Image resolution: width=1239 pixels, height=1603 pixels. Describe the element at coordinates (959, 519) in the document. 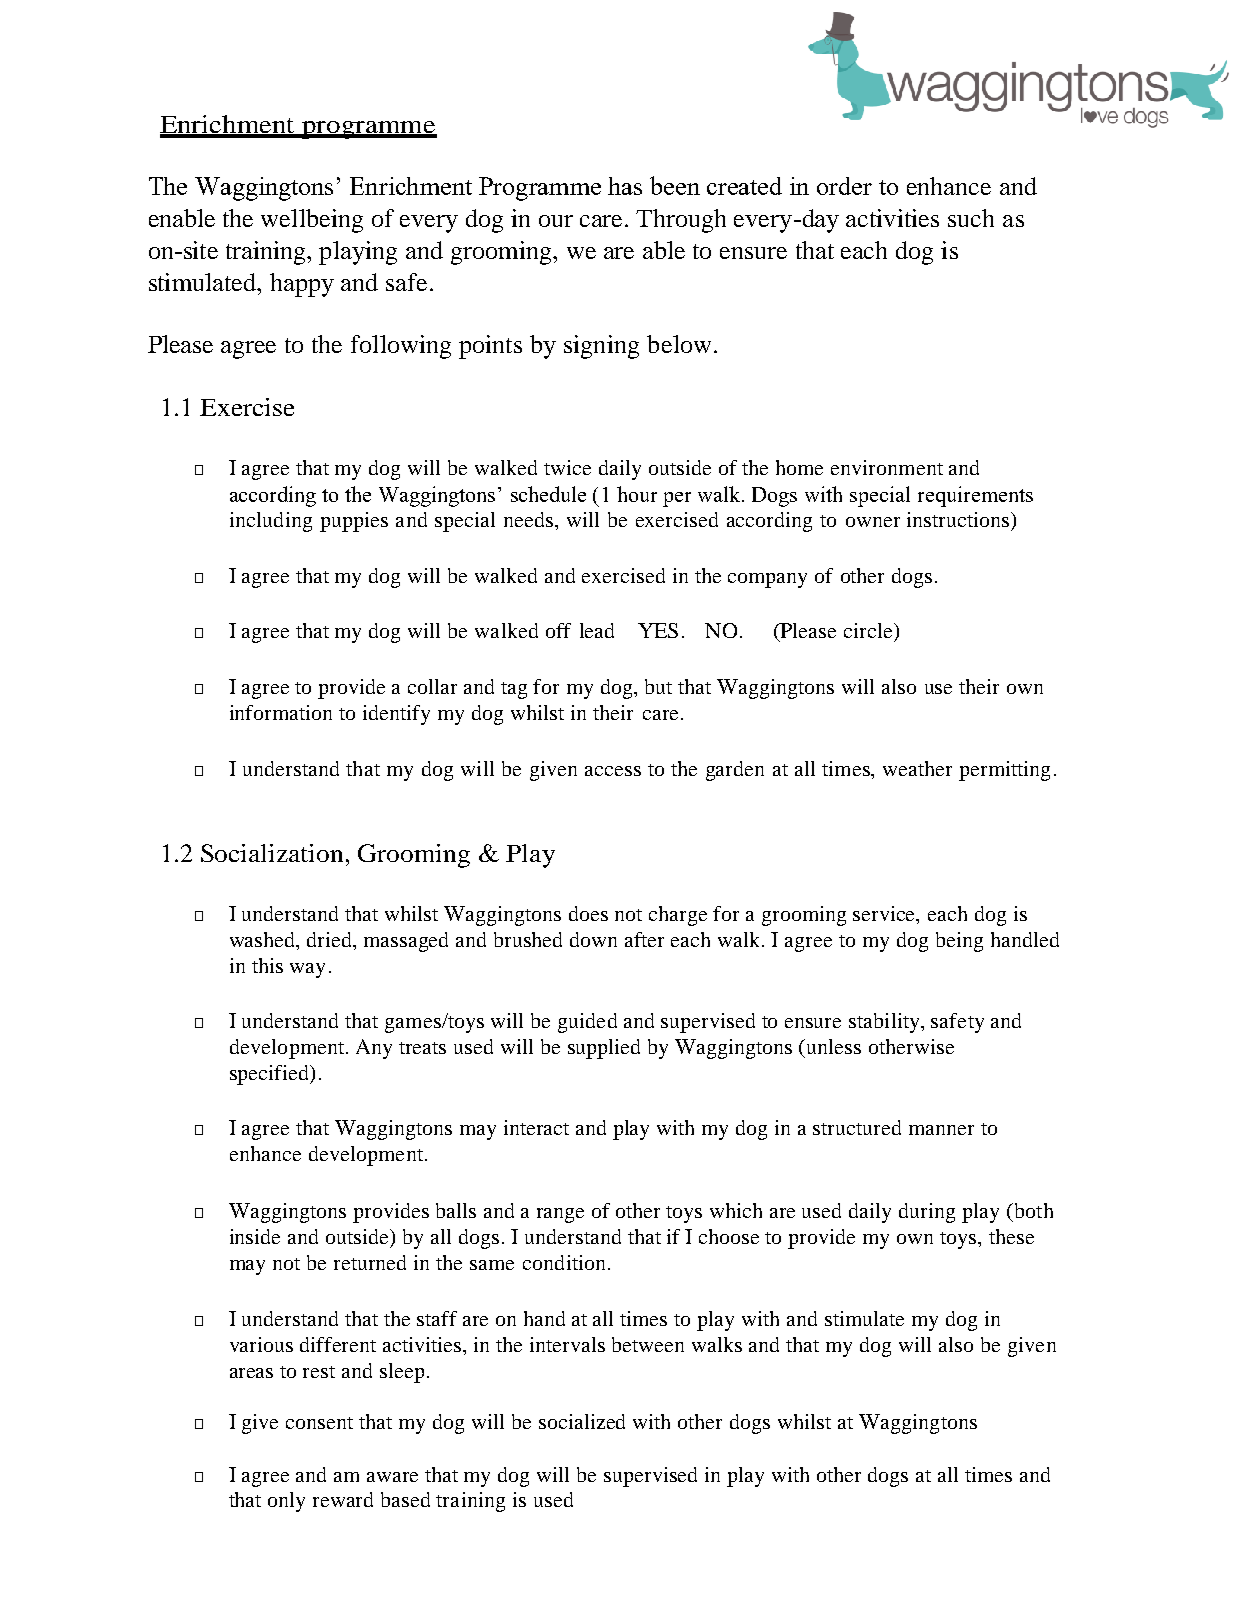

I see `instructions` at that location.
